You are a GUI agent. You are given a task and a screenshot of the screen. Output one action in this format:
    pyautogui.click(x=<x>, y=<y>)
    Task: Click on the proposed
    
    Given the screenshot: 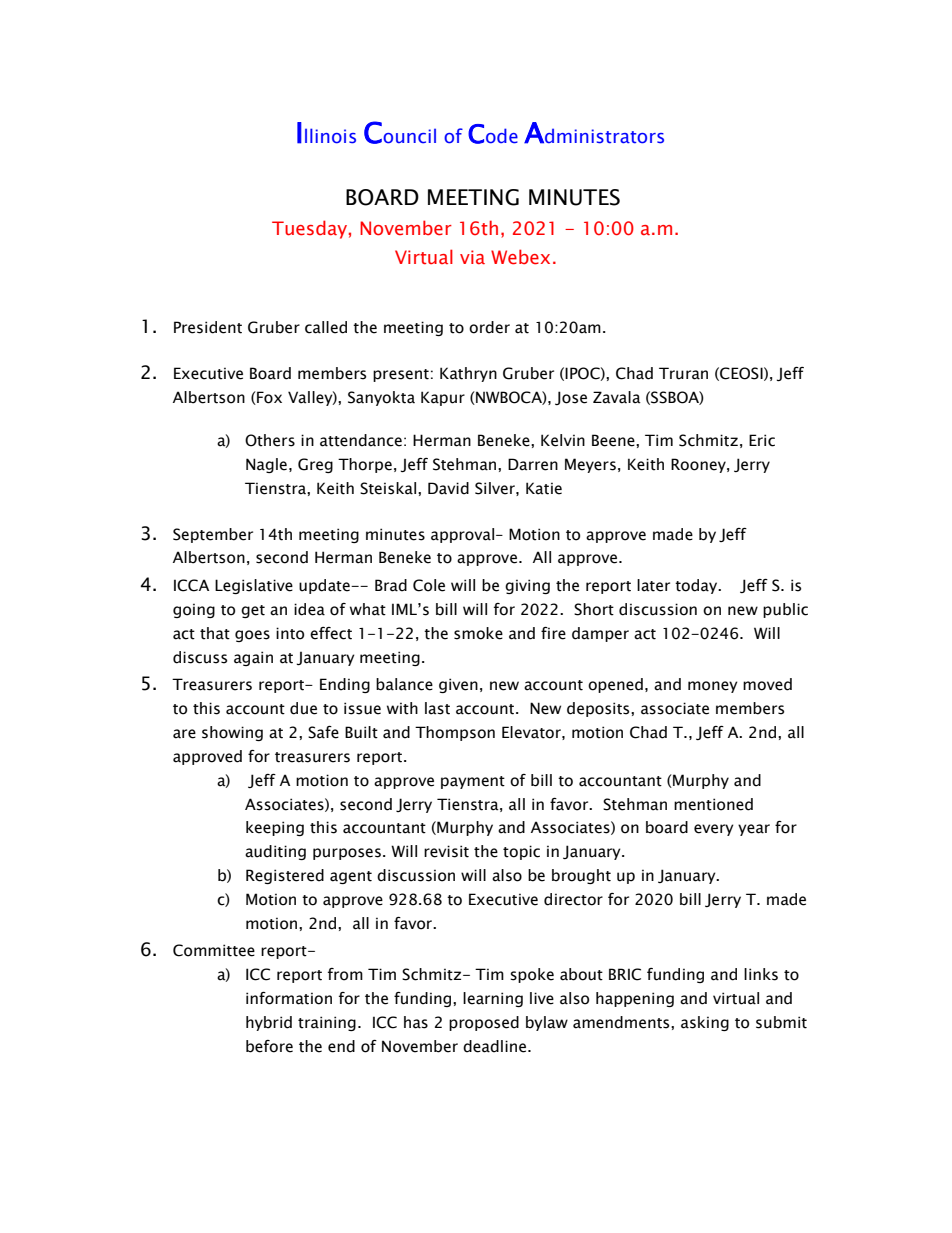 What is the action you would take?
    pyautogui.click(x=484, y=1023)
